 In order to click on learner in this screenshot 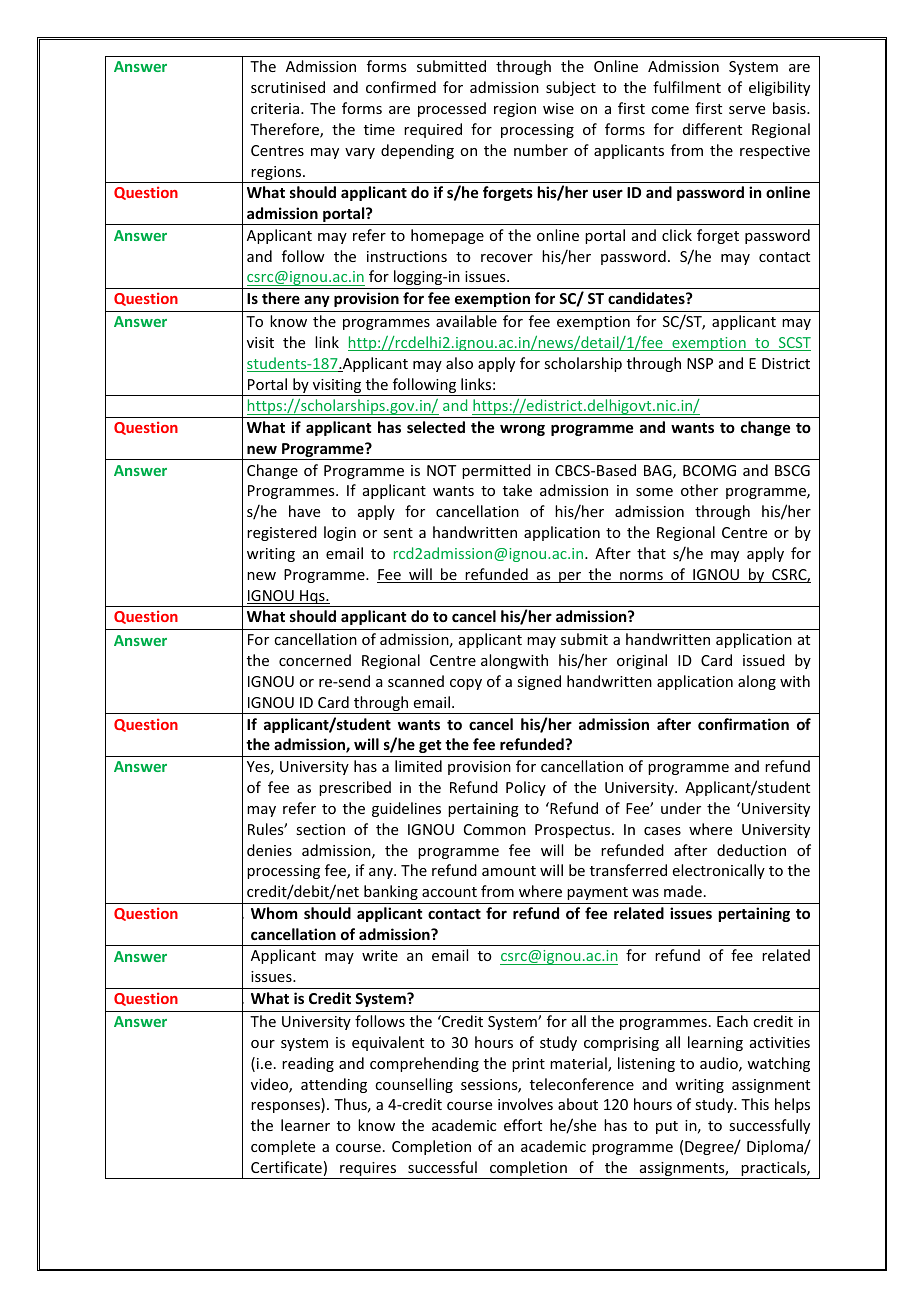, I will do `click(305, 1125)`.
